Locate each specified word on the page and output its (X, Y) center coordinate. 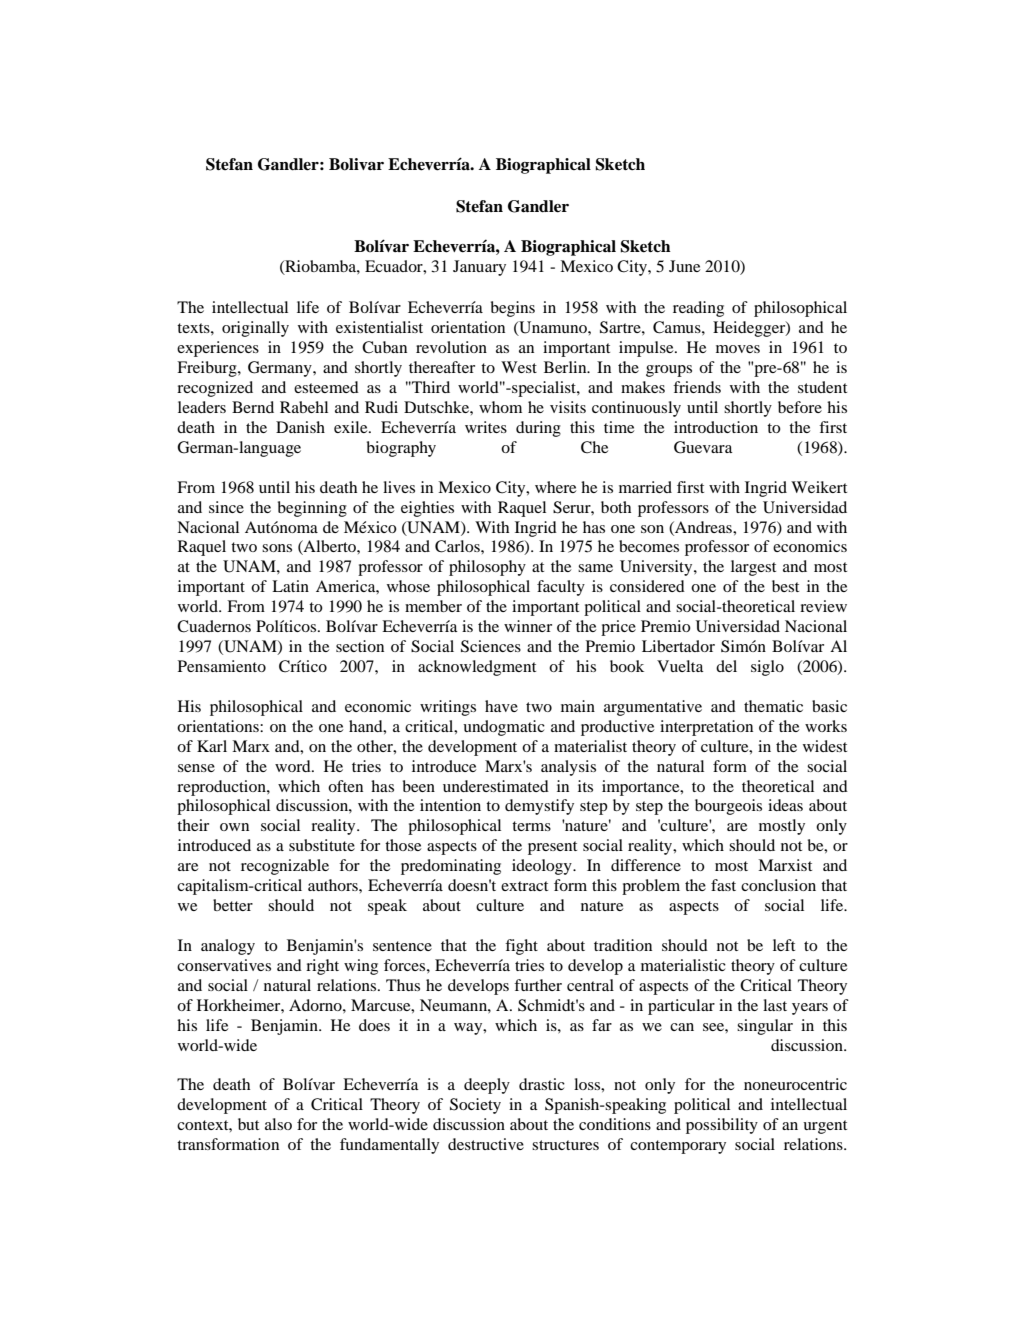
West (519, 367)
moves (738, 349)
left (784, 945)
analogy (228, 947)
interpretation (706, 728)
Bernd (253, 407)
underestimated (496, 786)
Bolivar (356, 164)
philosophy (487, 568)
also (278, 1124)
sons (277, 548)
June (684, 266)
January (479, 268)
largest (753, 568)
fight (521, 947)
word (294, 766)
